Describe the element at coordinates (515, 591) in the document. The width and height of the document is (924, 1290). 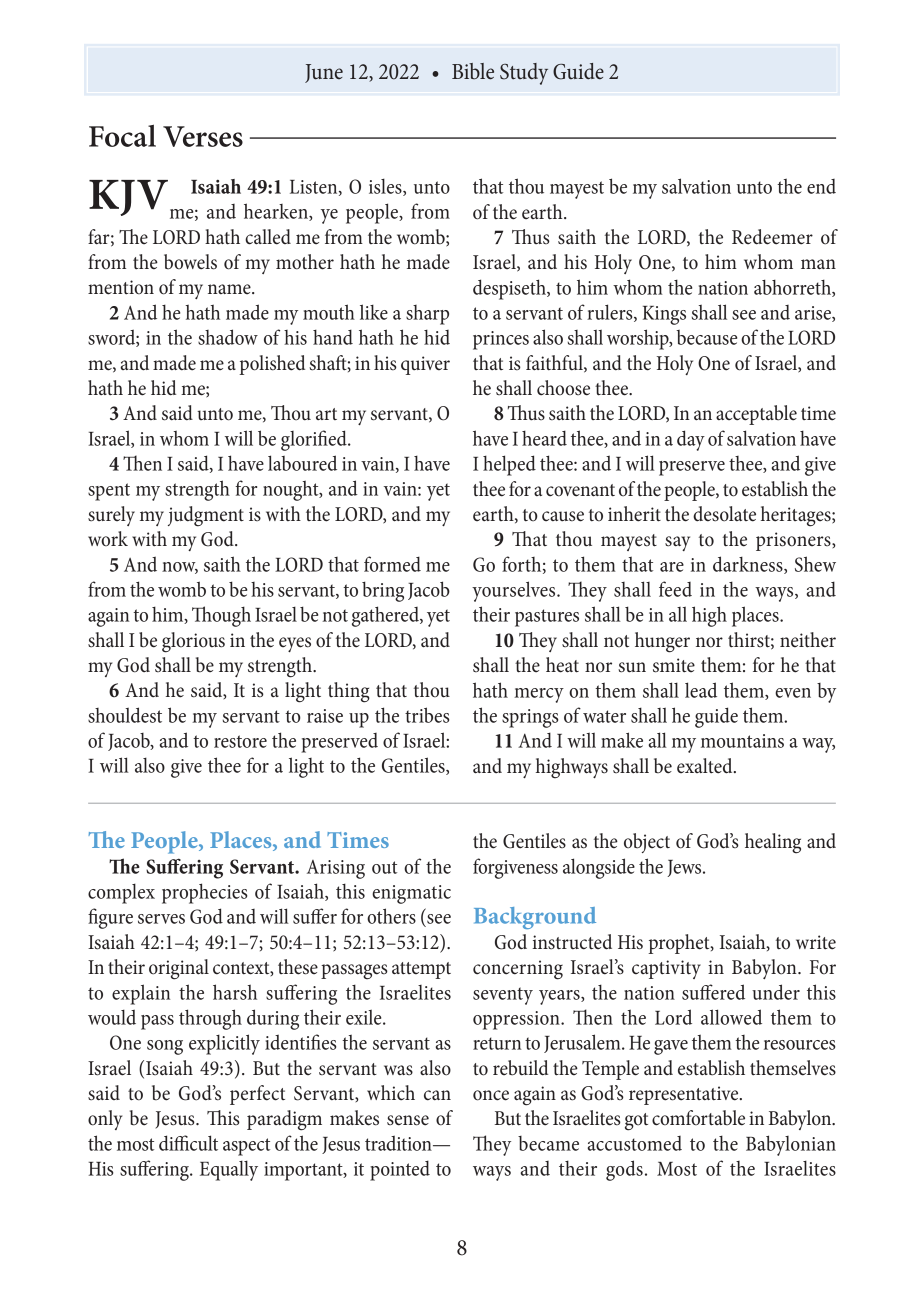
I see `yourselves` at that location.
